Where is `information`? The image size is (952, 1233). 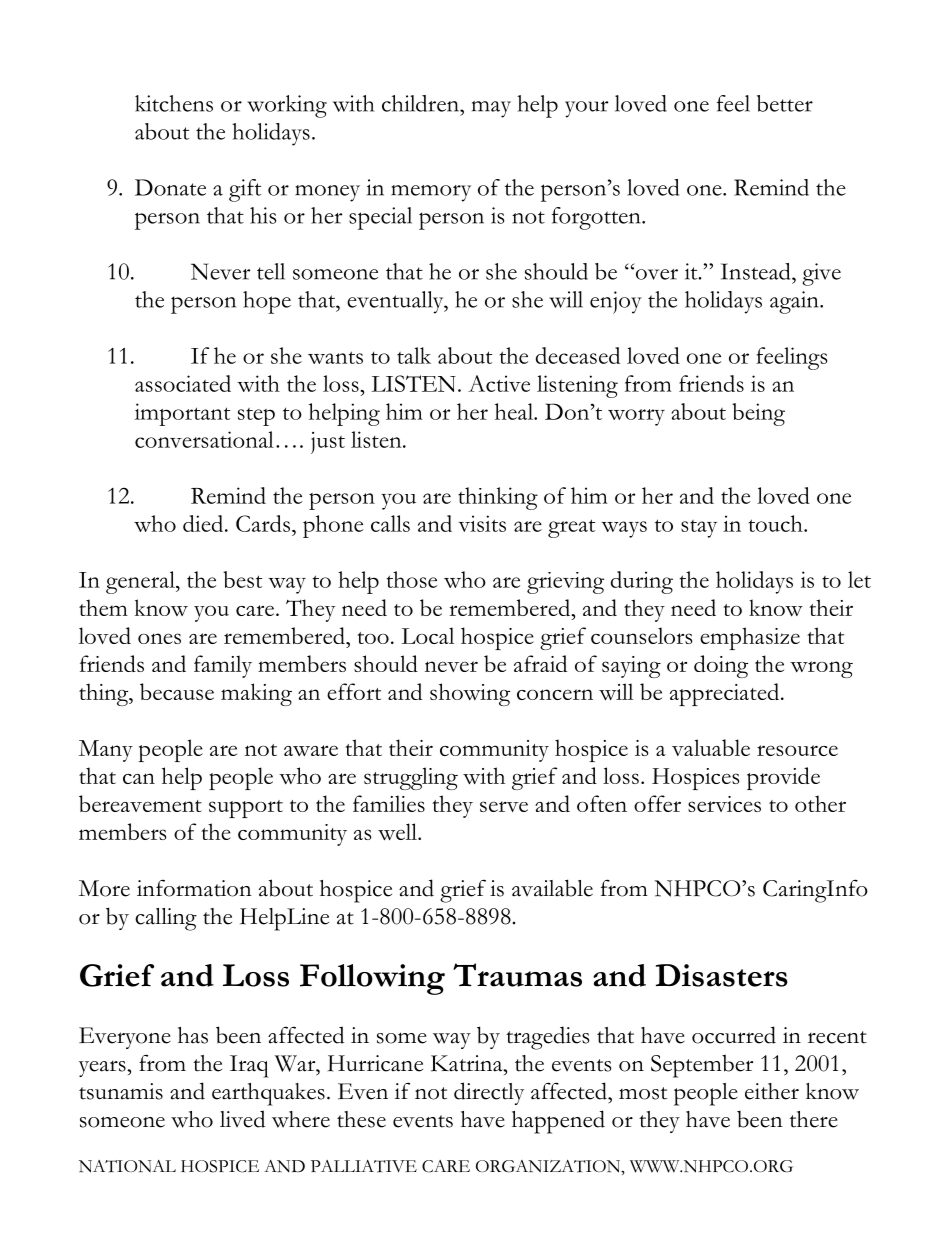 information is located at coordinates (194, 888).
